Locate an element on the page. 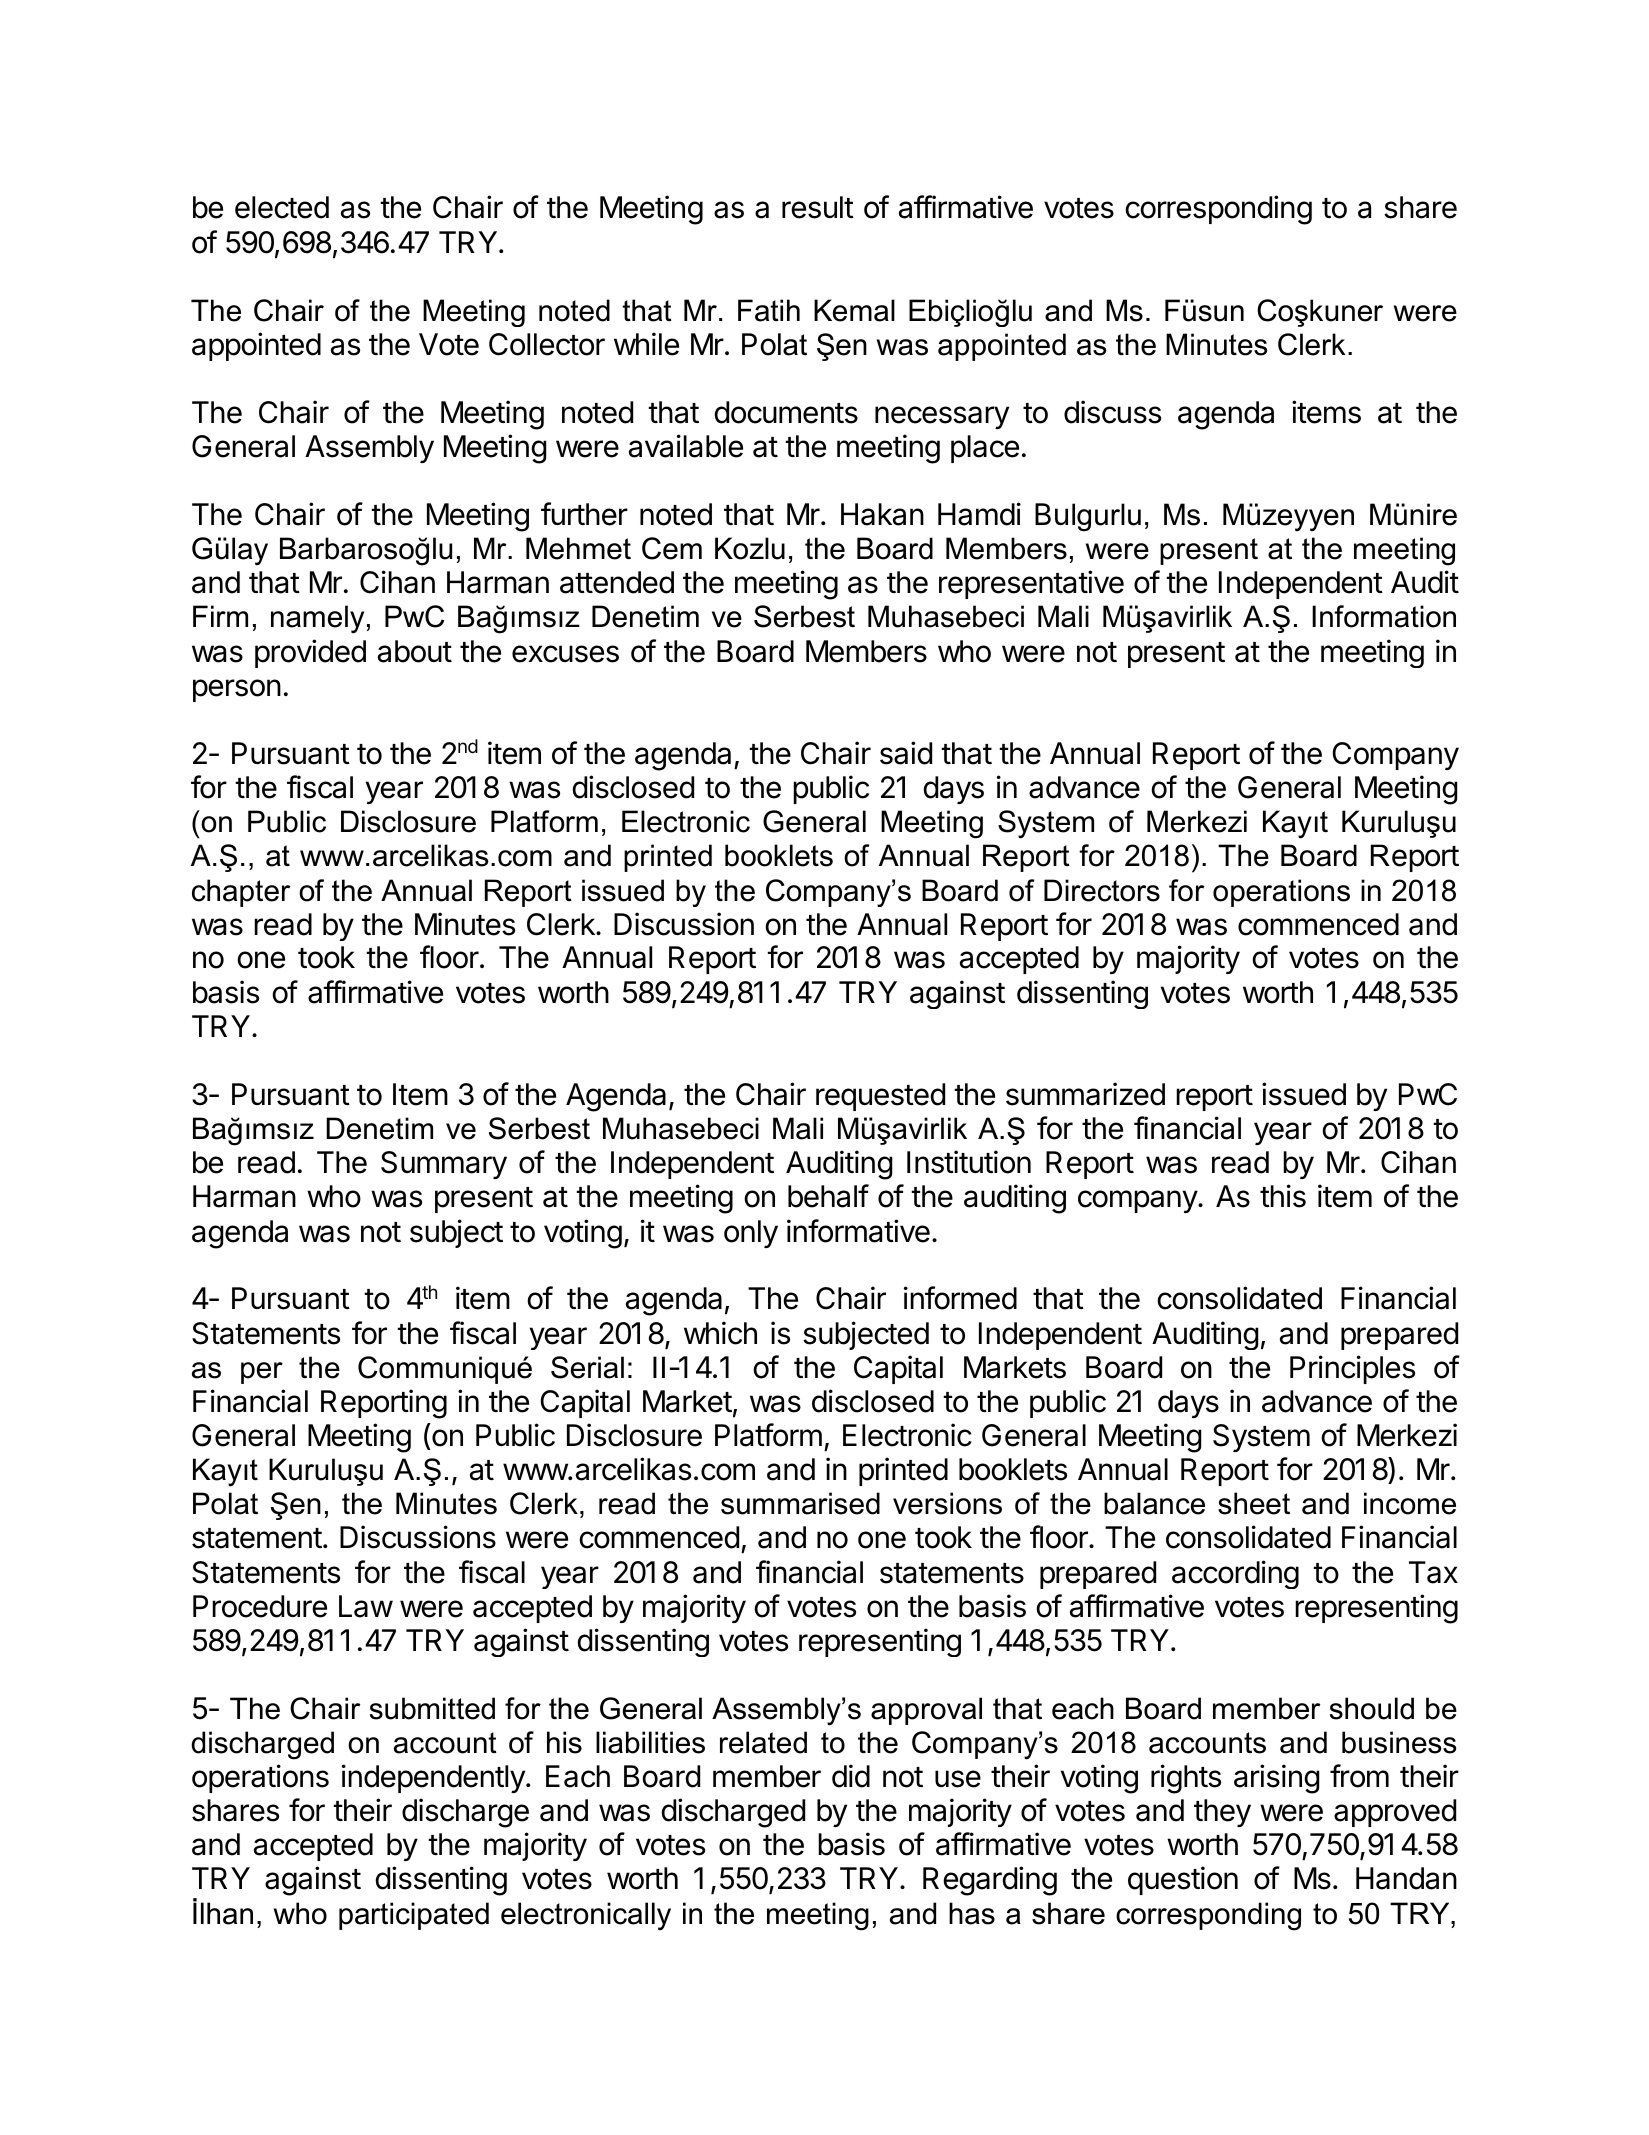  this is located at coordinates (1283, 1196).
